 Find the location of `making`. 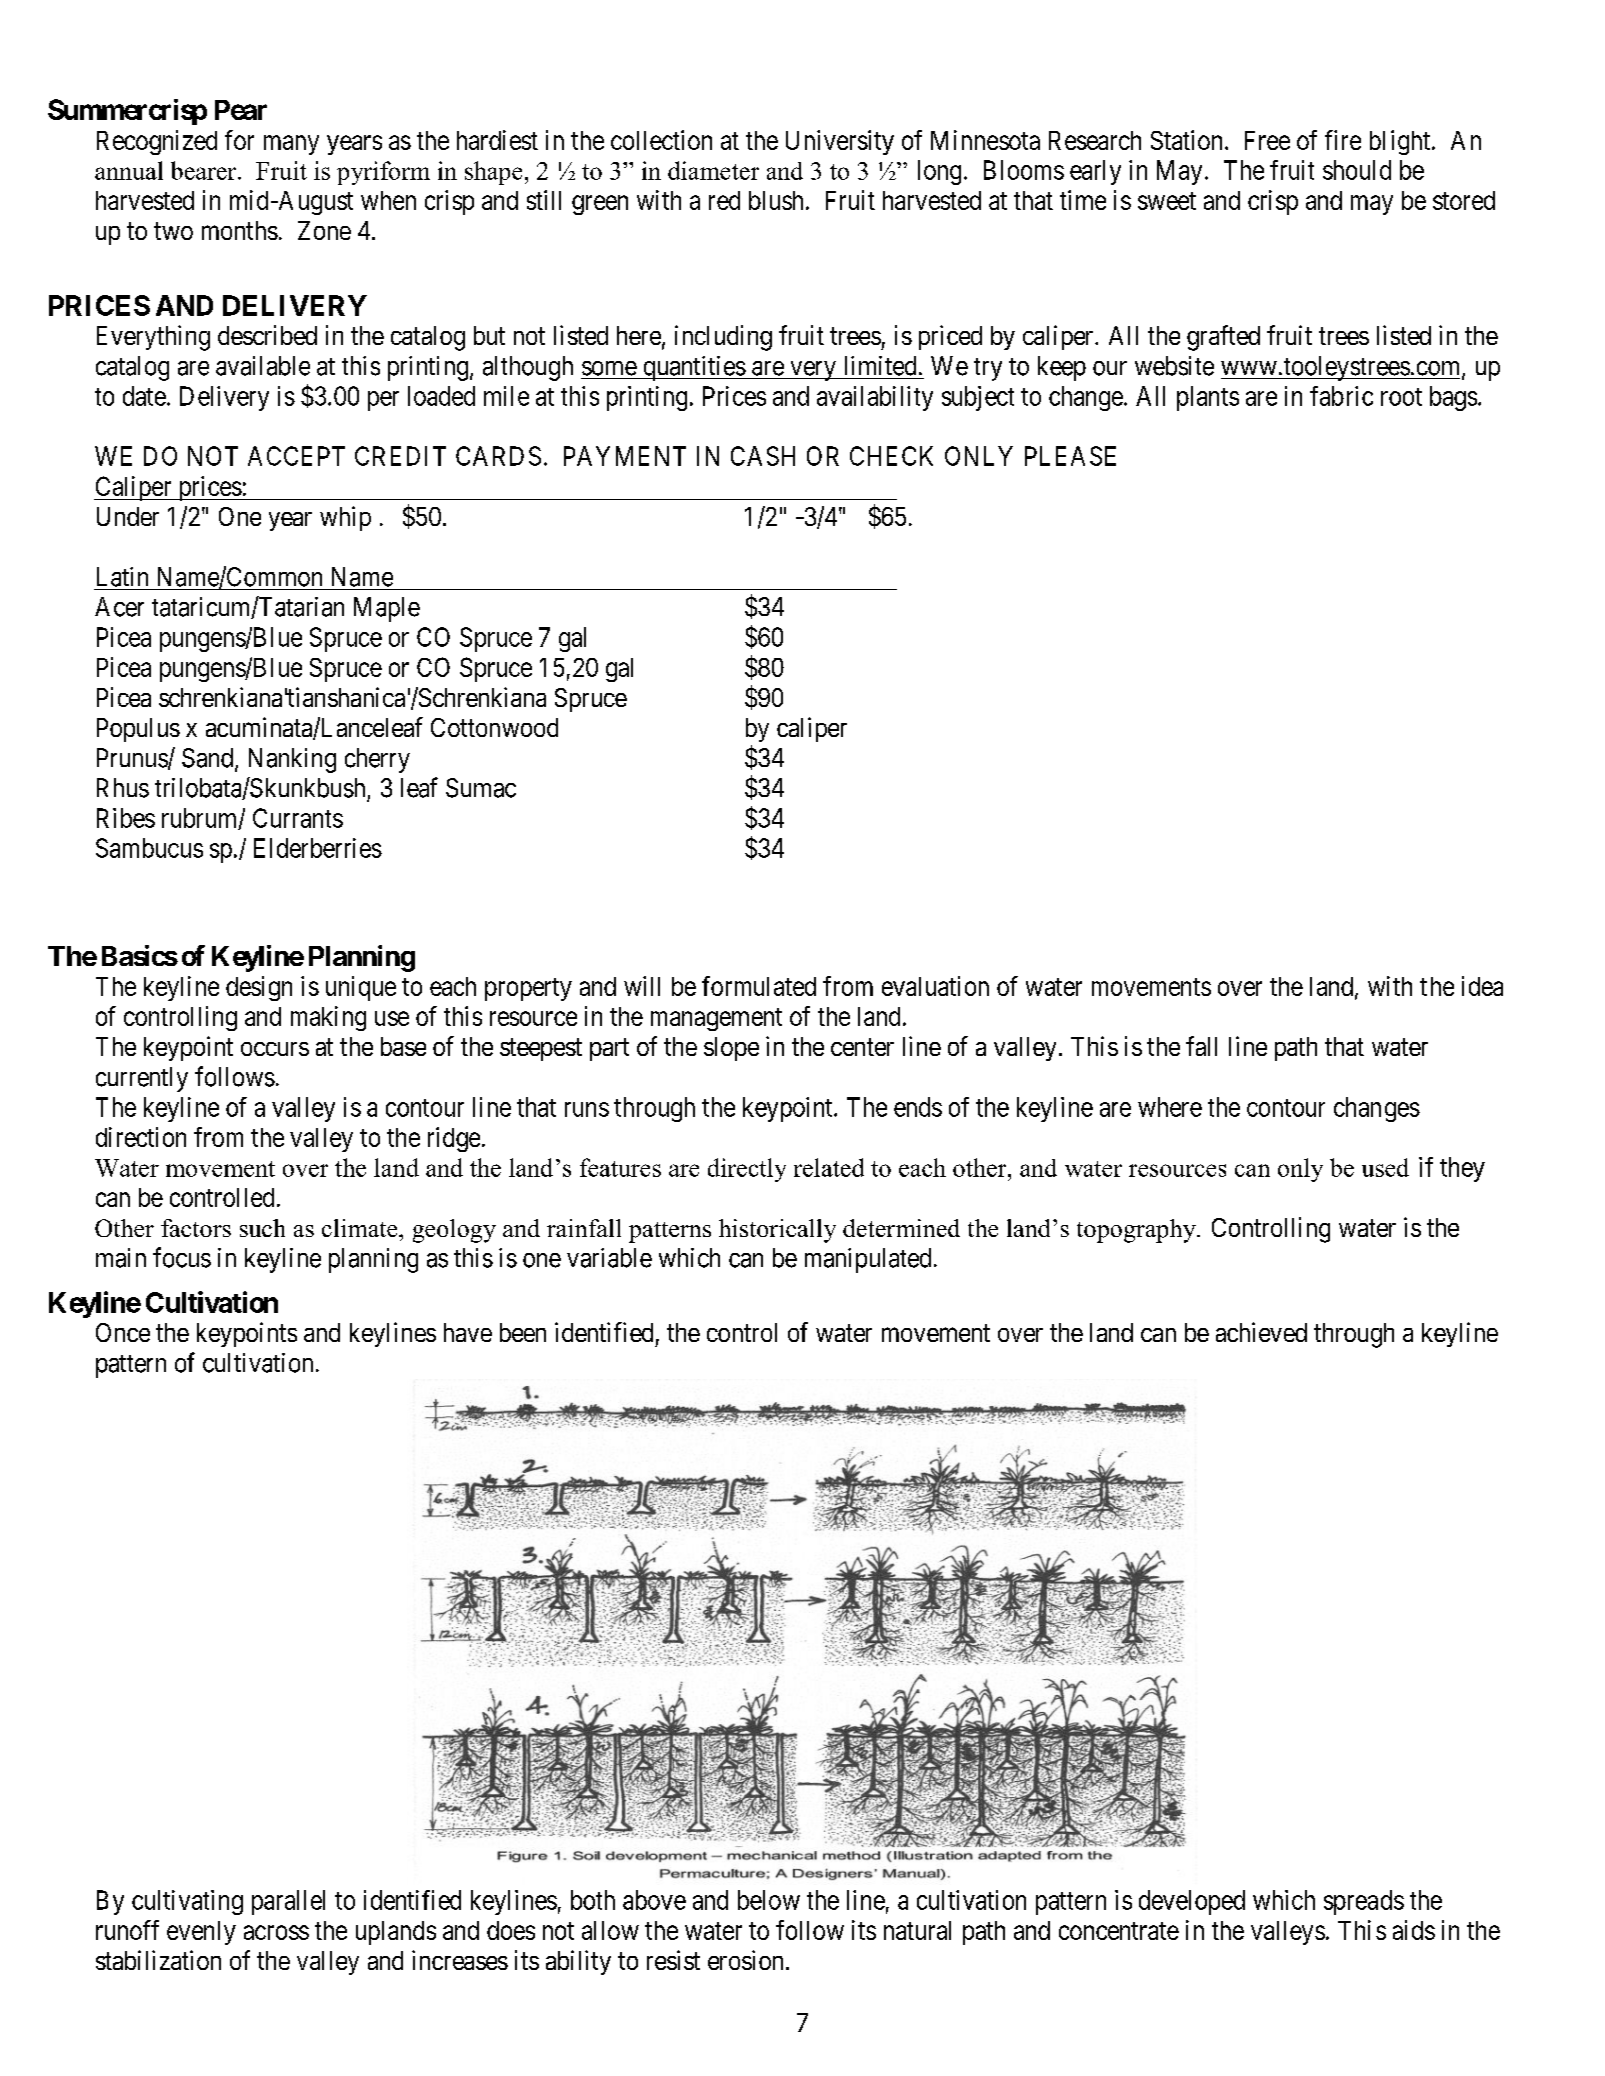

making is located at coordinates (328, 1018).
